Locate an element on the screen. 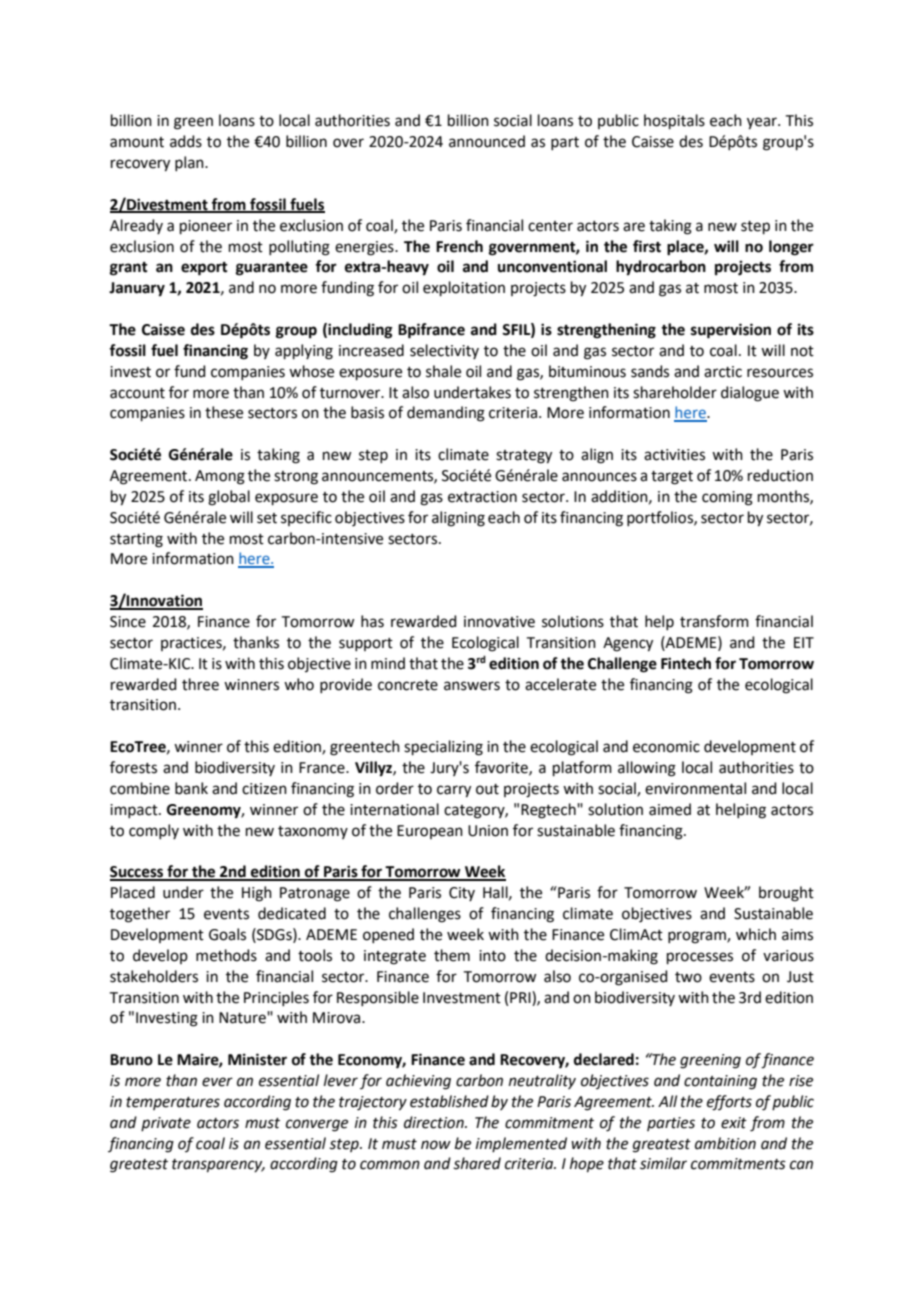  plan is located at coordinates (190, 163).
